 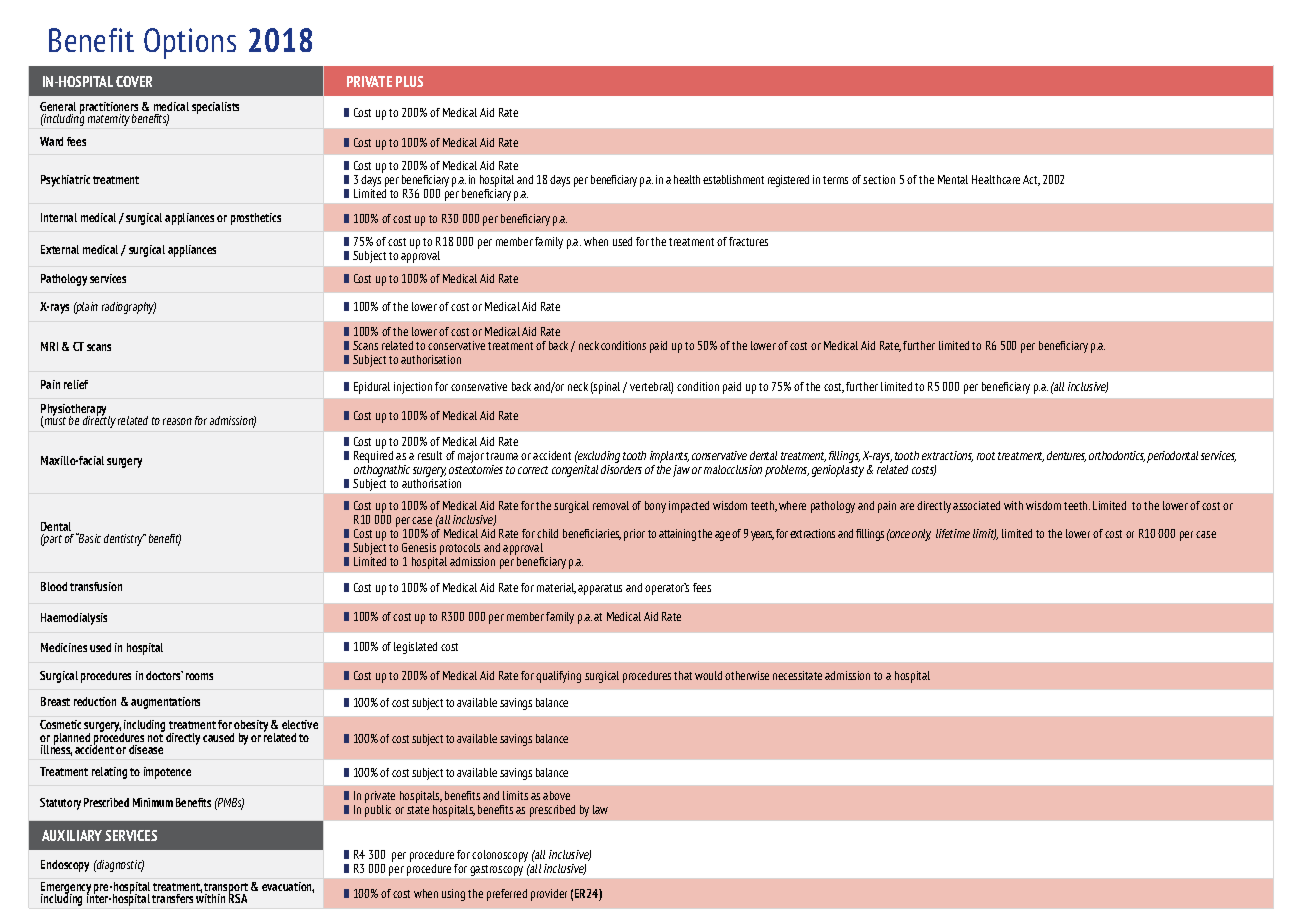 I want to click on section, so click(x=879, y=179).
